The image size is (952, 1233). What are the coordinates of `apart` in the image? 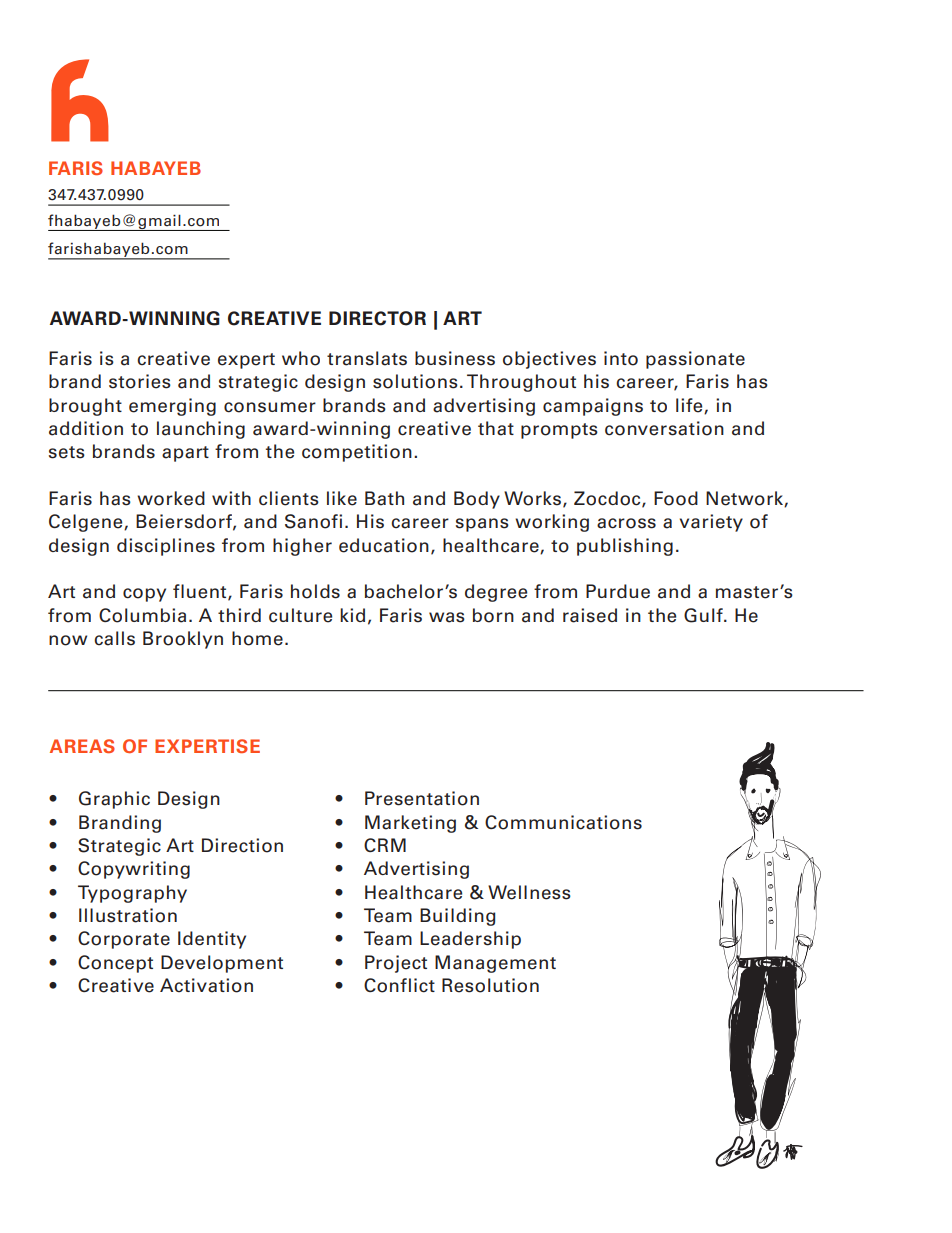 It's located at (185, 454).
